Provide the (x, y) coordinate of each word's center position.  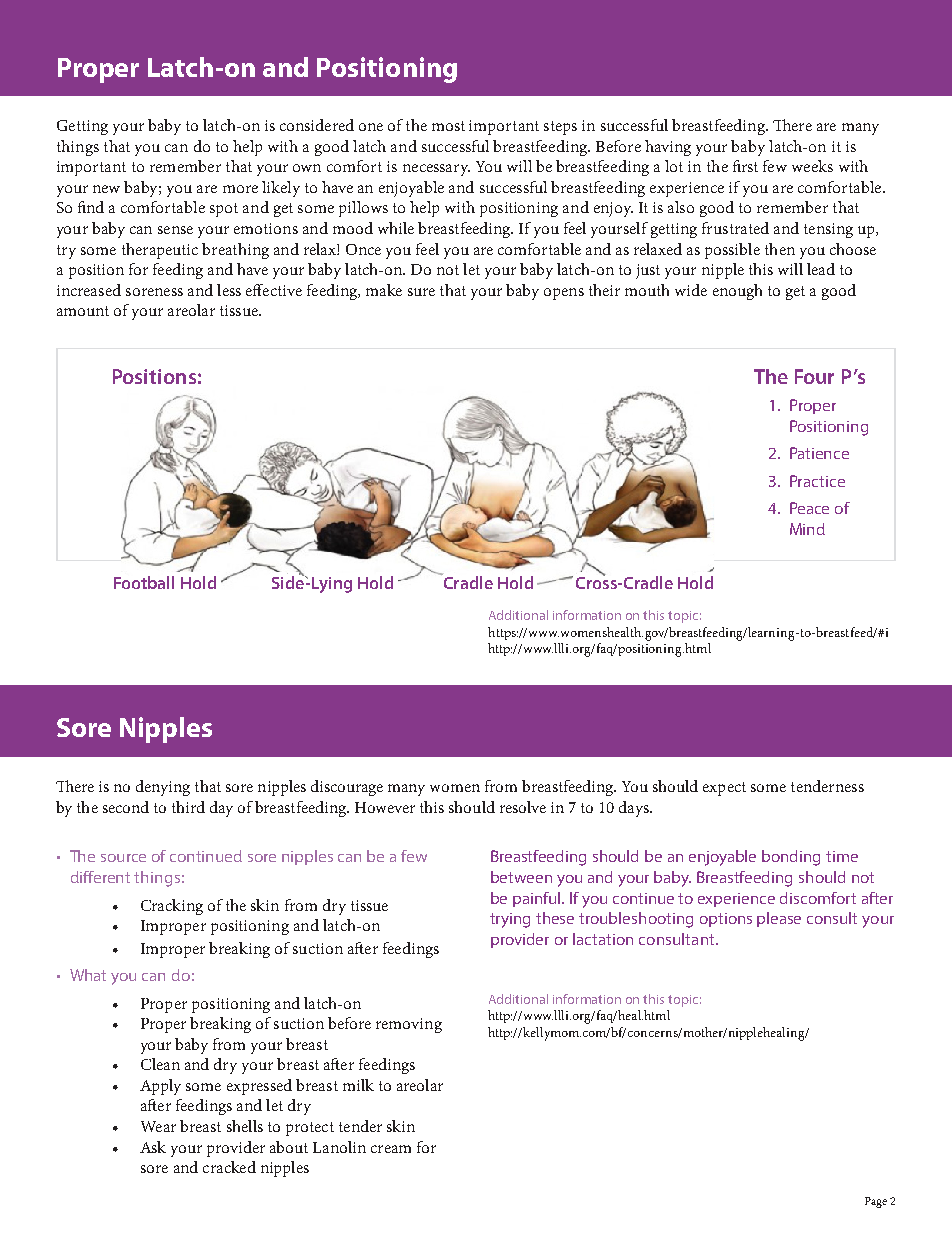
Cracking (172, 907)
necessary (436, 170)
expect (724, 789)
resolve (523, 807)
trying (510, 920)
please (779, 919)
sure (421, 292)
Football (144, 582)
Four (814, 376)
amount (83, 311)
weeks (812, 166)
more (240, 189)
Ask (153, 1147)
